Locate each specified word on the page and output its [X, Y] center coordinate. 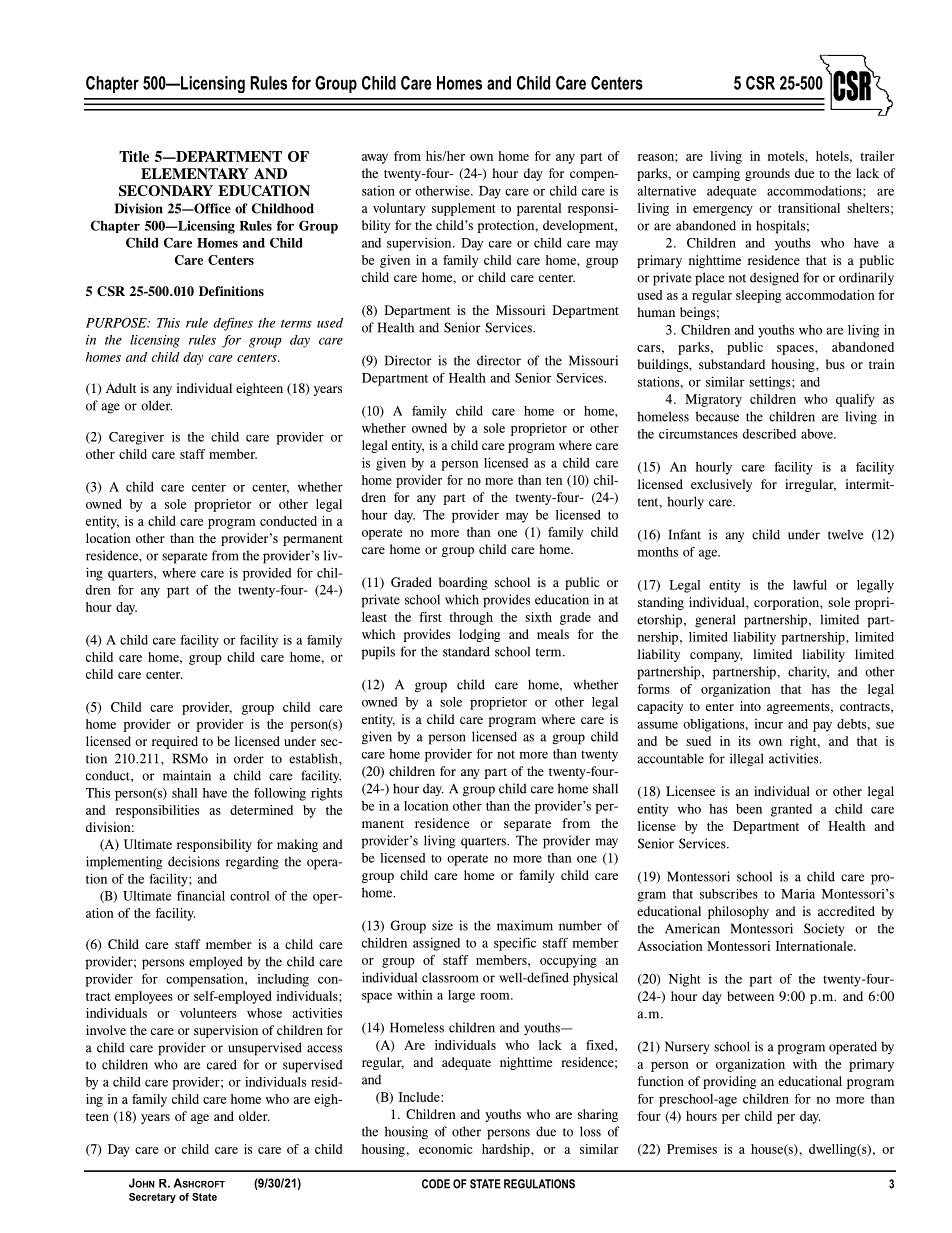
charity [808, 672]
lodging [479, 635]
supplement [464, 209]
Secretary [152, 1198]
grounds [767, 174]
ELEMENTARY [195, 173]
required [175, 742]
